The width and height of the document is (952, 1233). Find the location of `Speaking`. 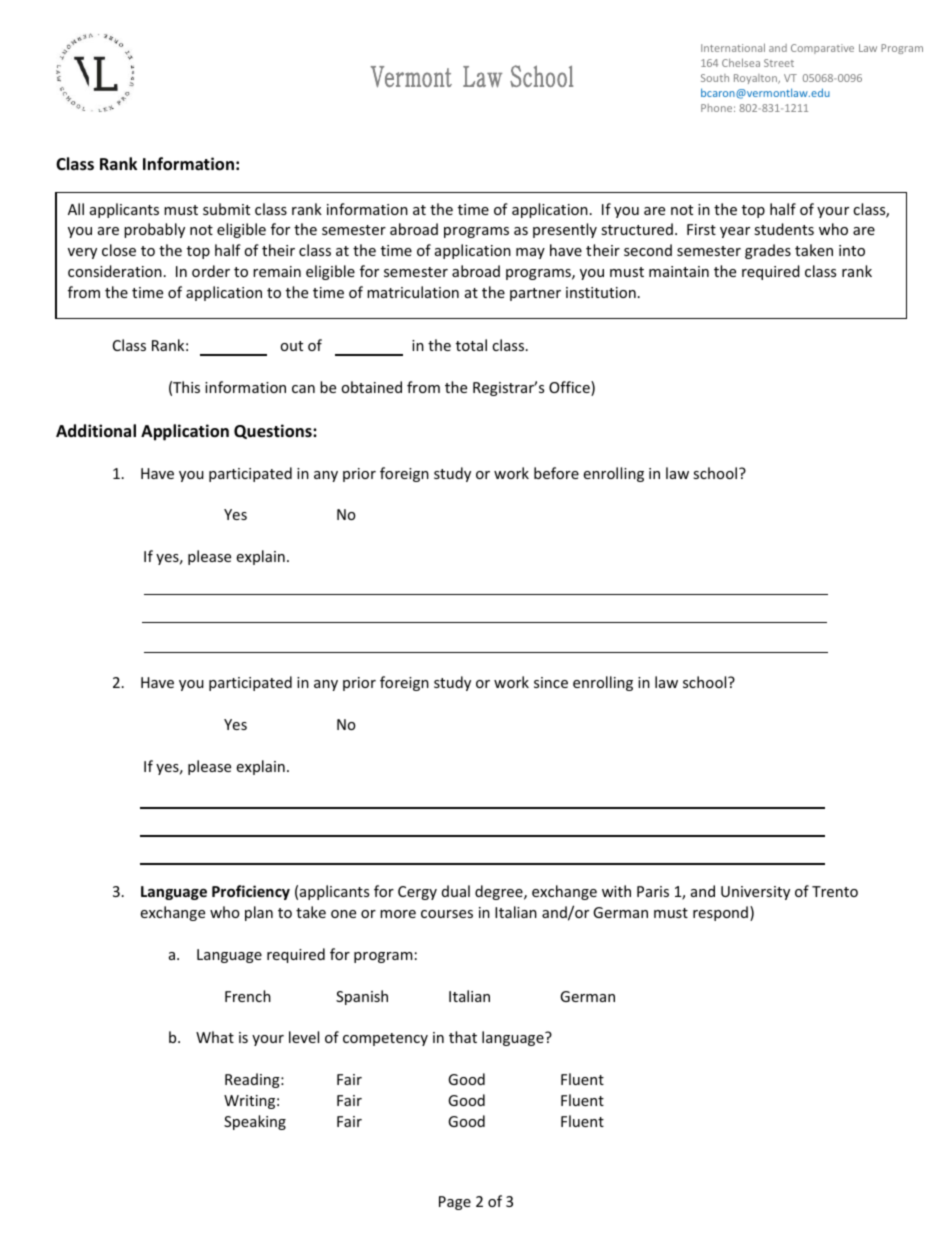

Speaking is located at coordinates (255, 1122).
